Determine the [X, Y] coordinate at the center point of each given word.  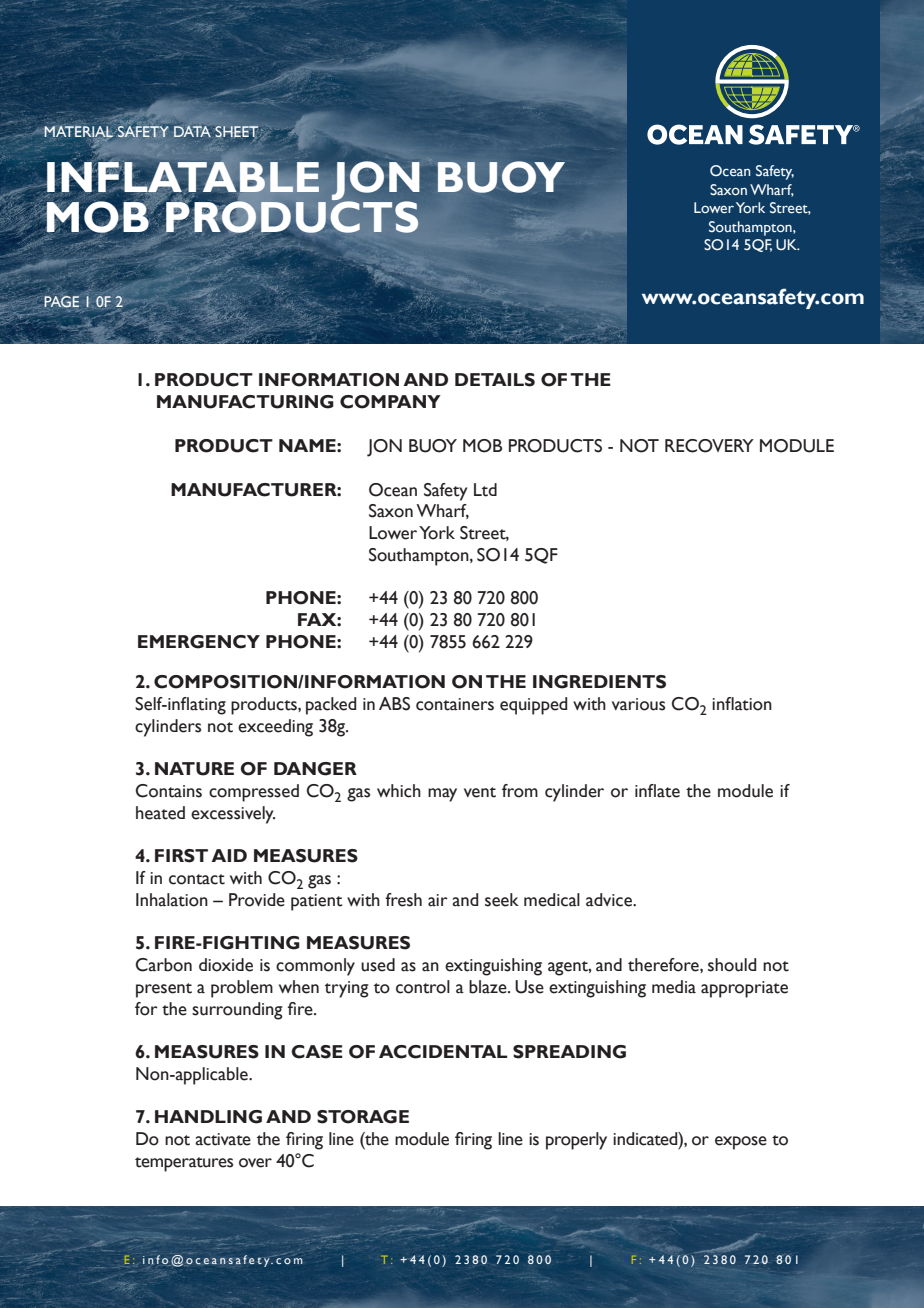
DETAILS [495, 380]
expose [741, 1143]
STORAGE [363, 1117]
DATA [192, 131]
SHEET [236, 131]
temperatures [184, 1164]
